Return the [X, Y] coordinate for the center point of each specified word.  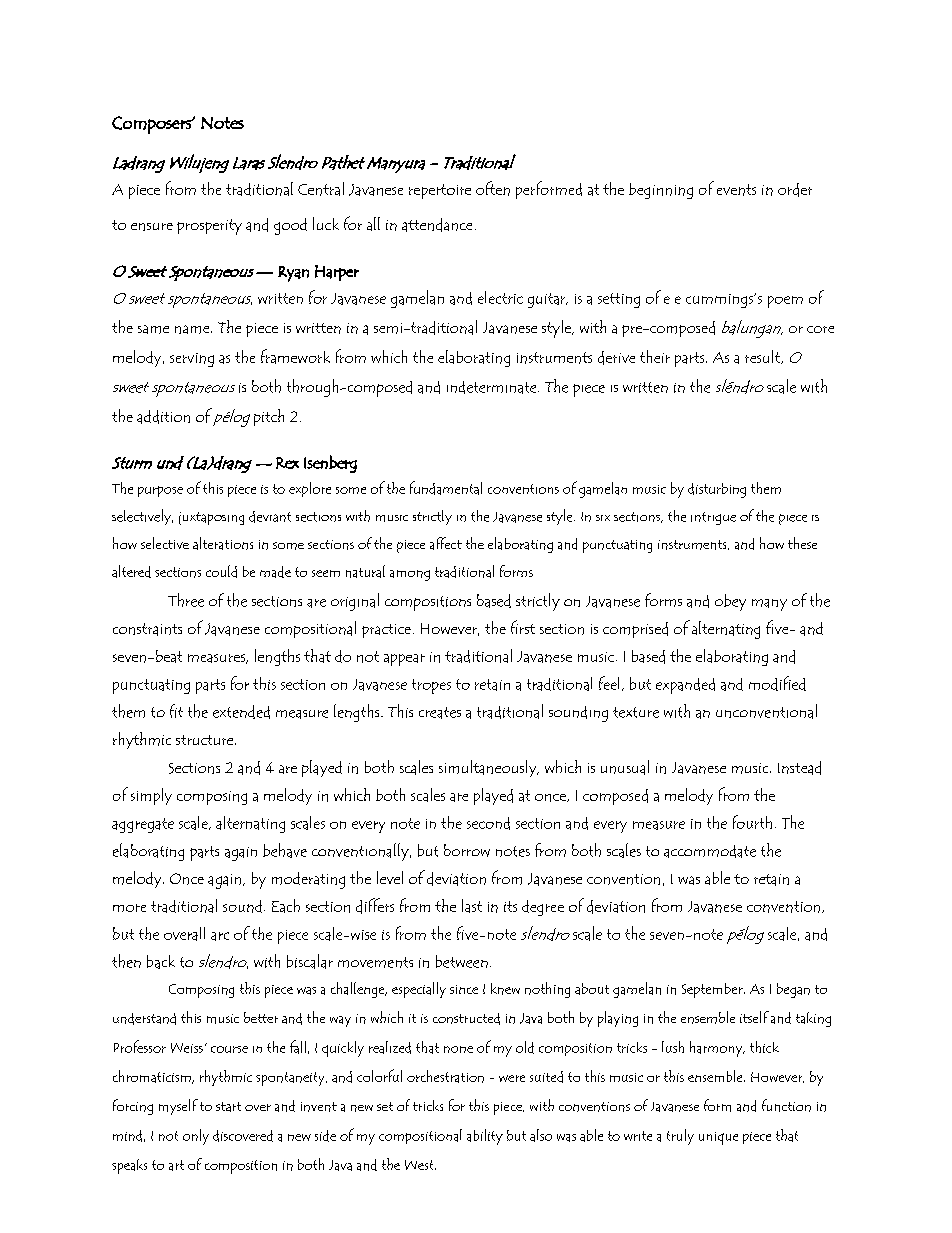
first [523, 627]
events [736, 190]
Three [186, 600]
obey [730, 602]
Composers [152, 125]
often [493, 188]
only [196, 1137]
